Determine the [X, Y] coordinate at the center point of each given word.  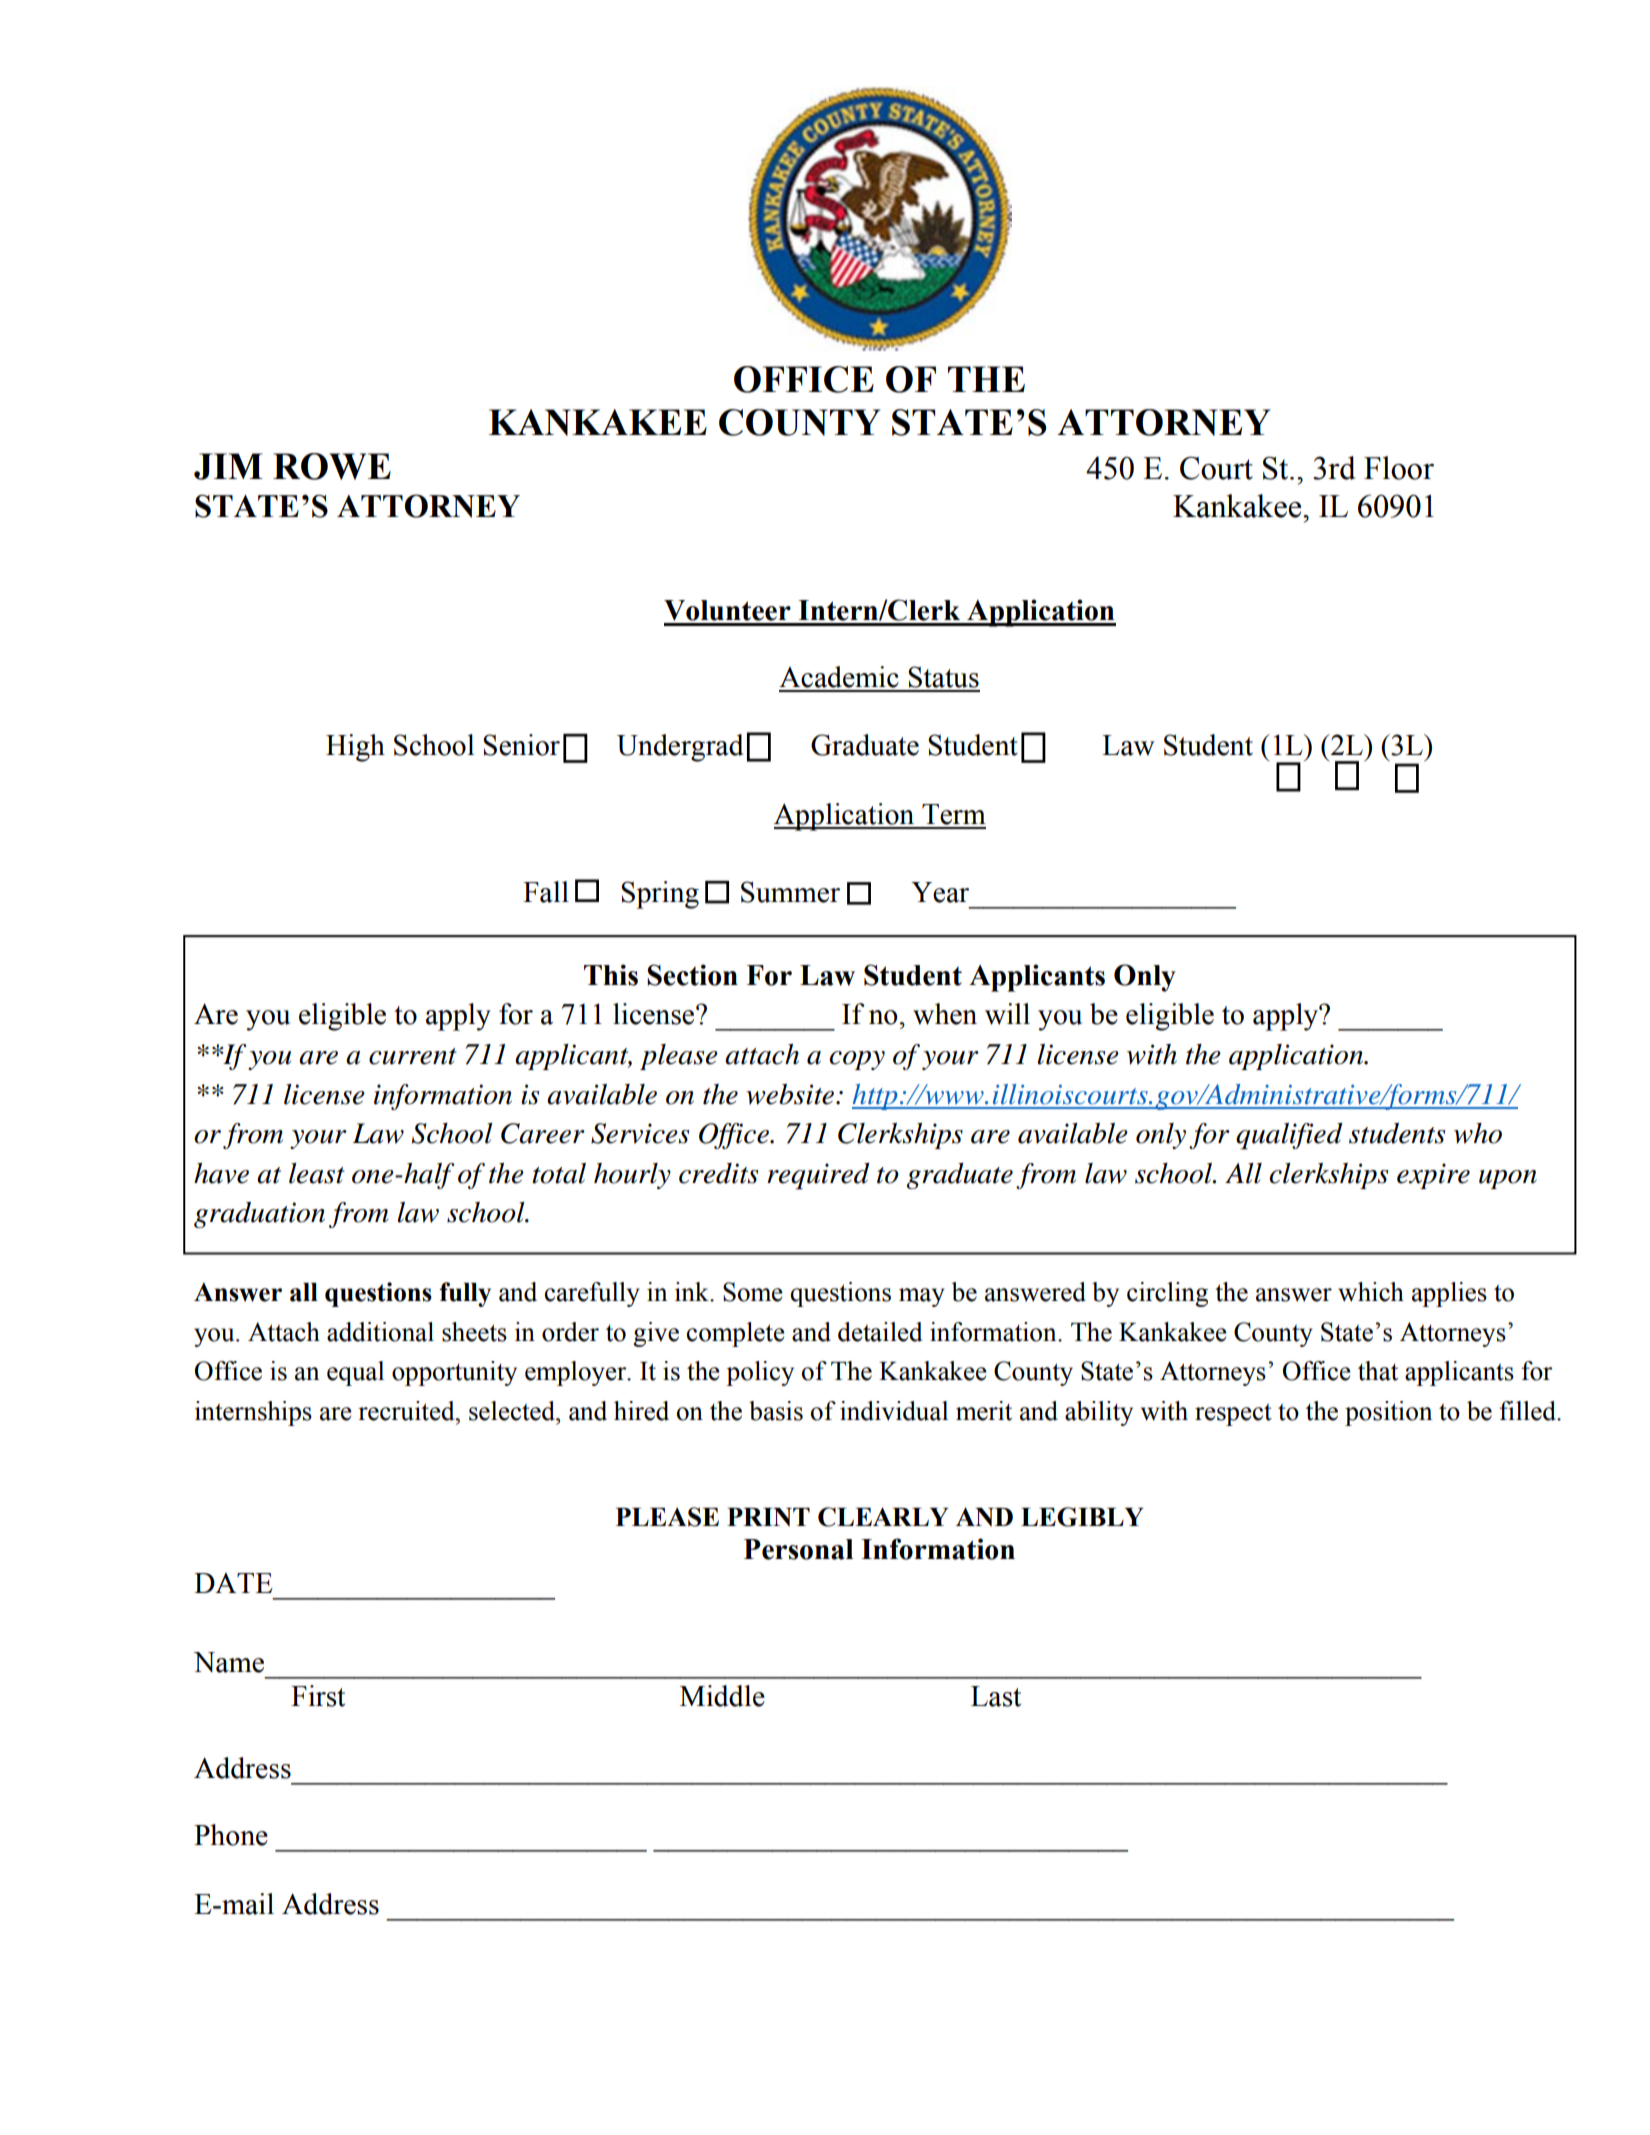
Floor [1399, 468]
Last [996, 1696]
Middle [722, 1696]
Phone [231, 1835]
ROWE [332, 466]
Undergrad [680, 748]
